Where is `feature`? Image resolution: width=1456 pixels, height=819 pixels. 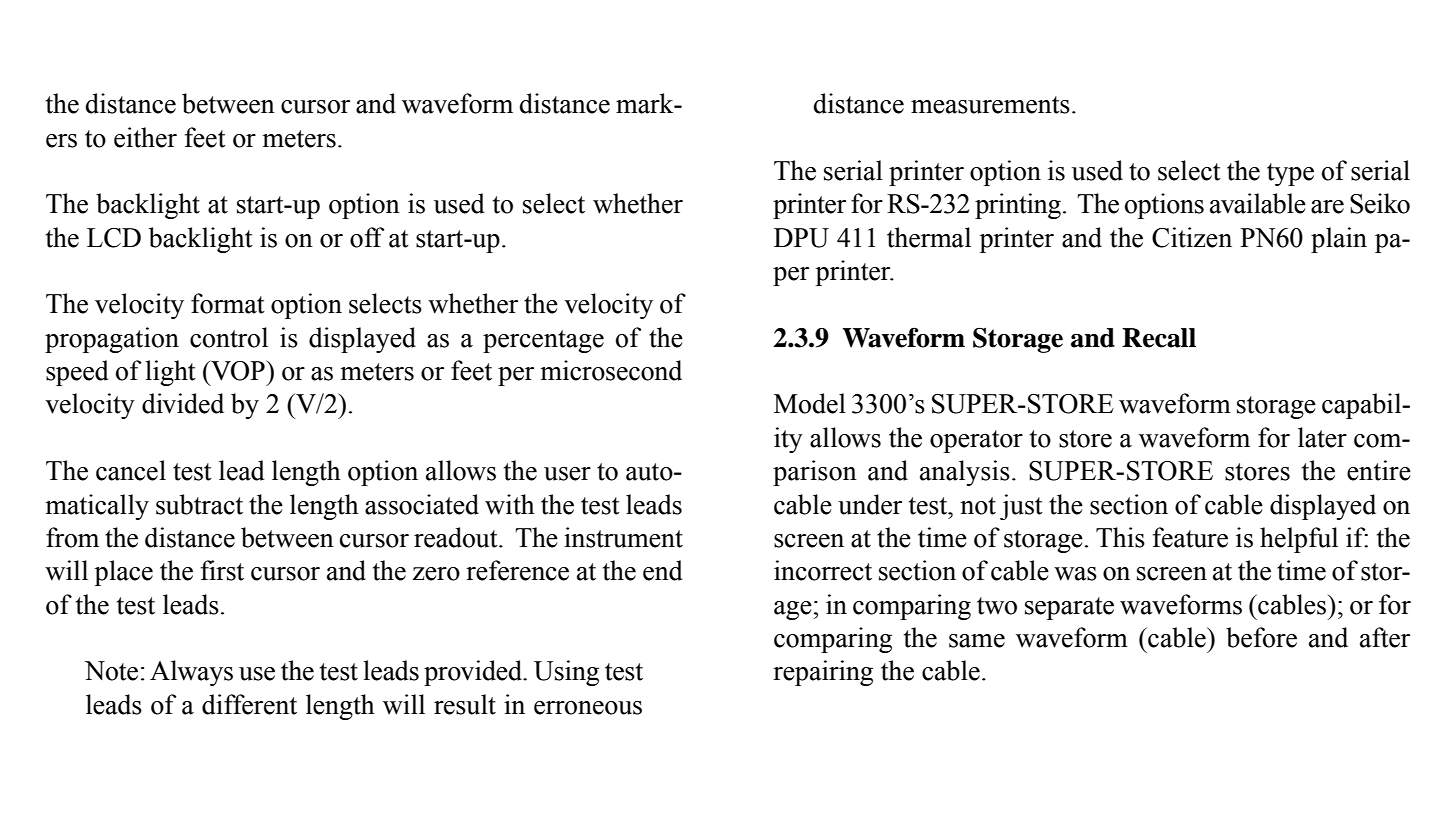 feature is located at coordinates (1190, 537).
